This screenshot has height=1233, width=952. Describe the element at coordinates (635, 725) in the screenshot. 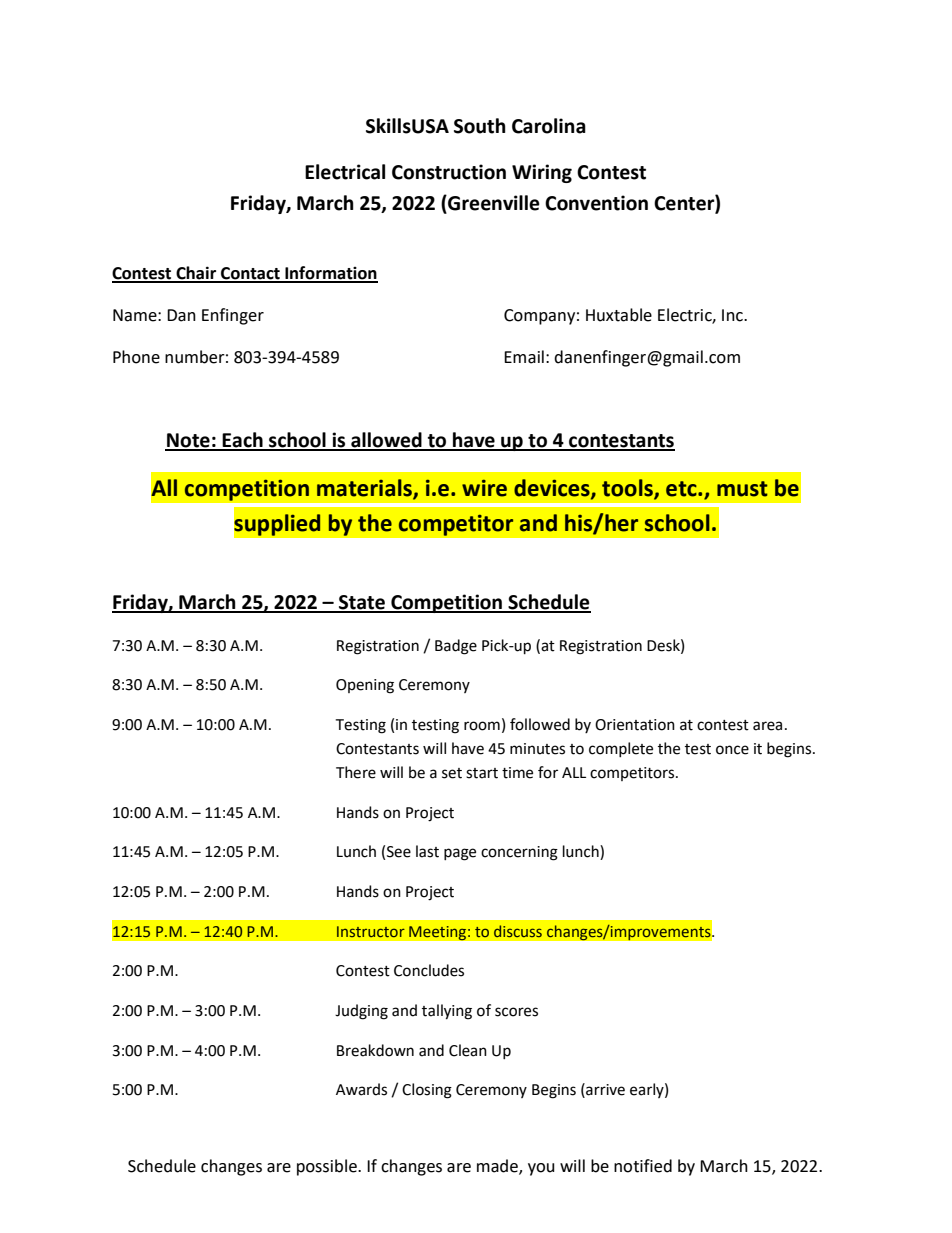

I see `Orientation` at that location.
